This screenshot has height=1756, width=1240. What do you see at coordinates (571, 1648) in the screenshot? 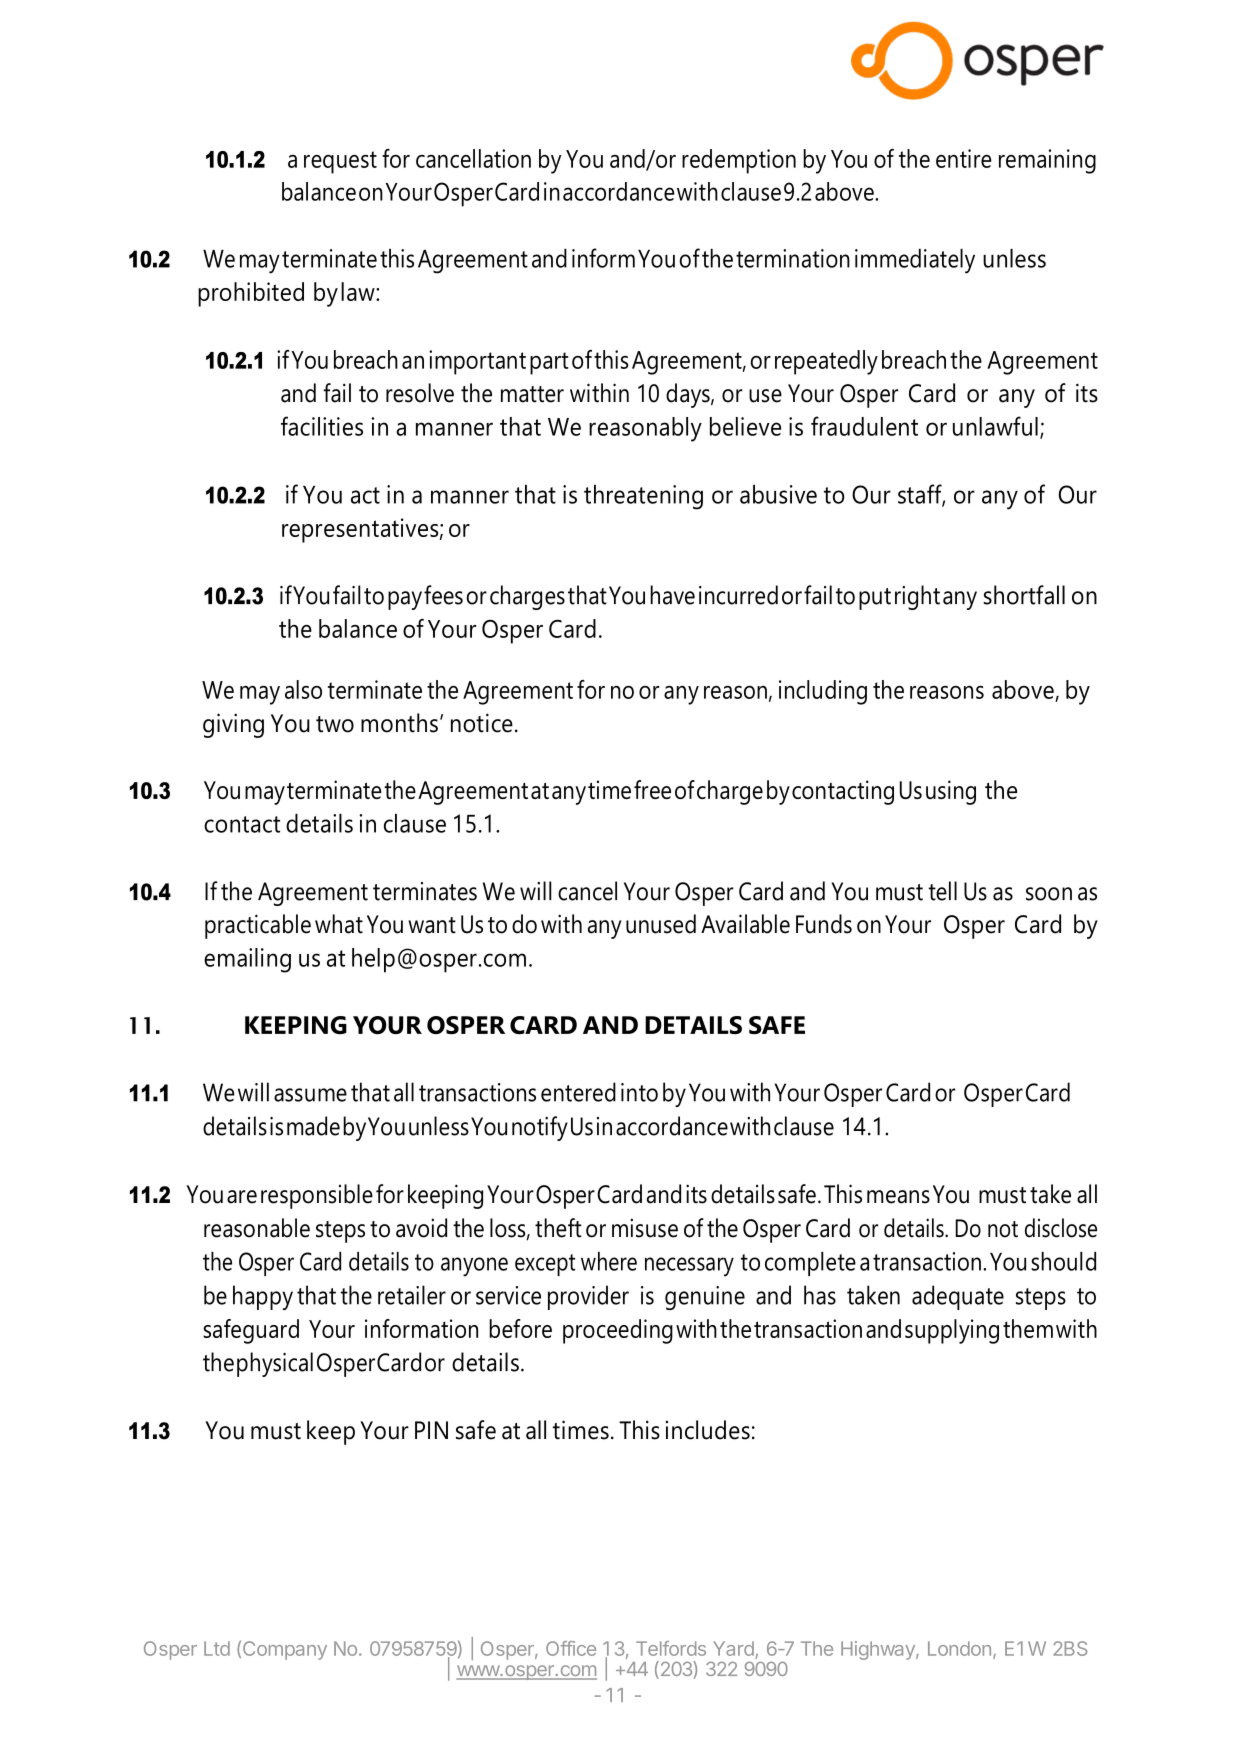
I see `Office` at bounding box center [571, 1648].
